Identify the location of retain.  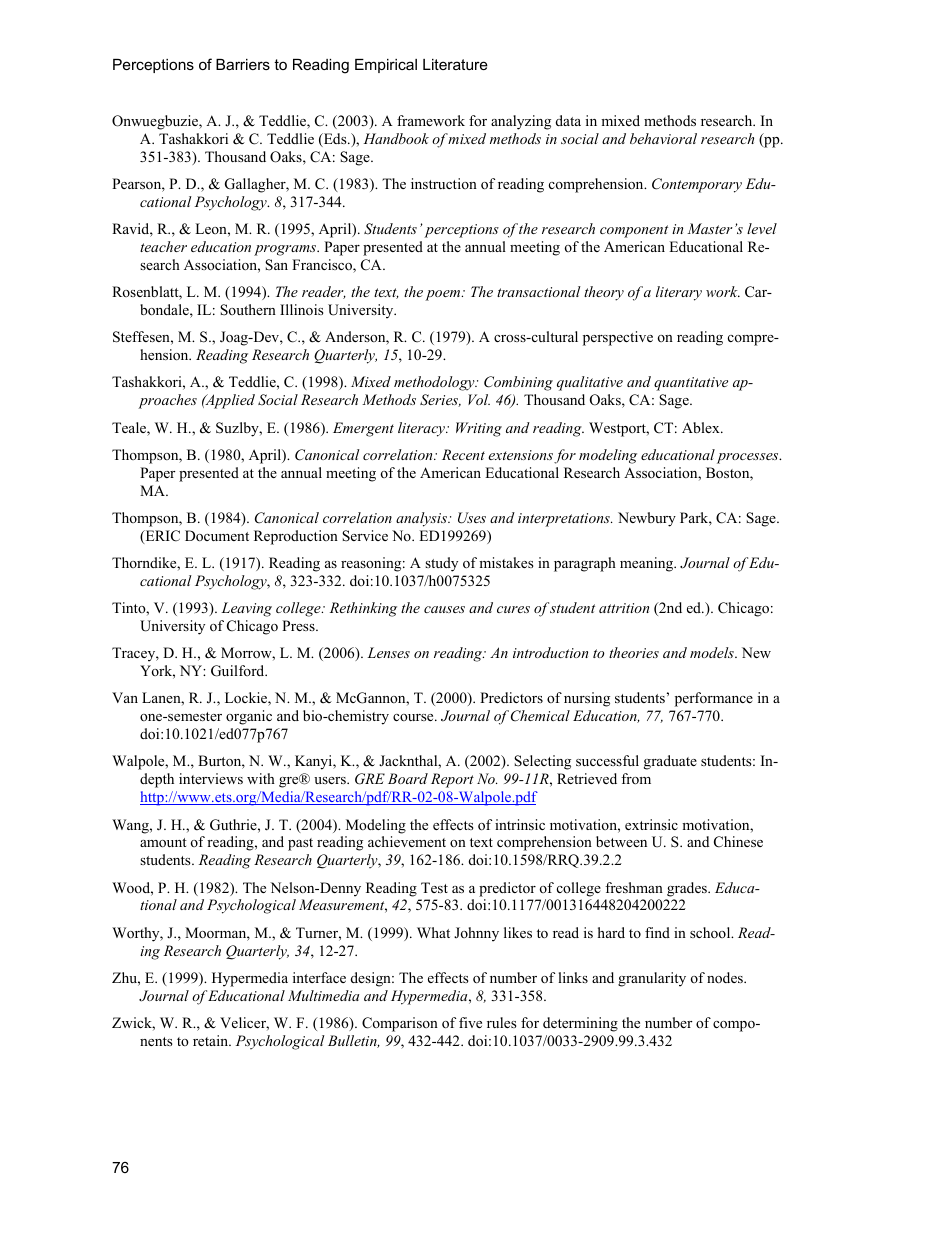
(211, 1040).
